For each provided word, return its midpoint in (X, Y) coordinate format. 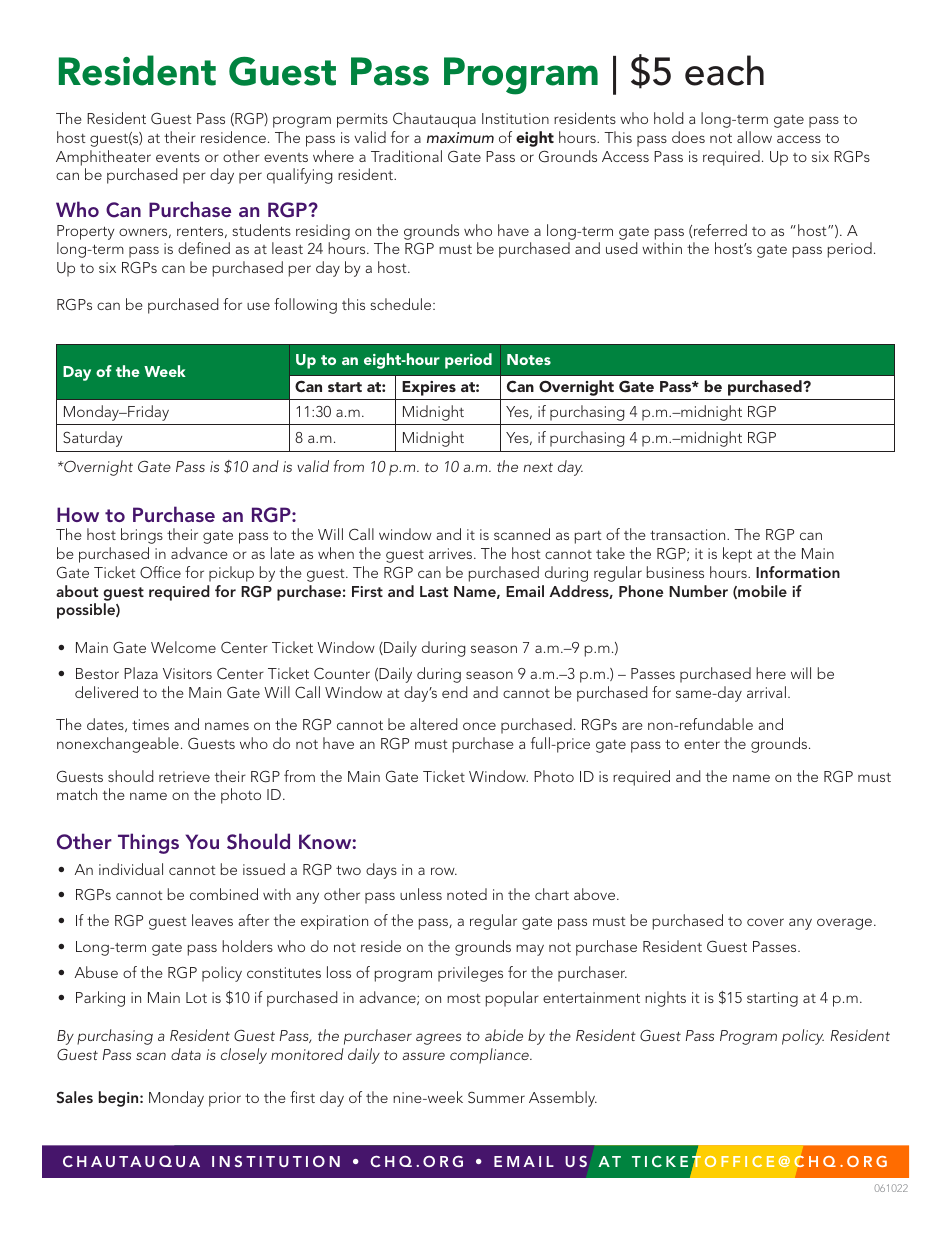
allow (754, 137)
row (444, 871)
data (186, 1054)
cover (765, 922)
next (538, 467)
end (455, 692)
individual (131, 869)
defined (204, 248)
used (622, 248)
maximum (460, 137)
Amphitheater (103, 158)
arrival (766, 692)
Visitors (187, 673)
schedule (402, 304)
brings (142, 536)
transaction (689, 534)
